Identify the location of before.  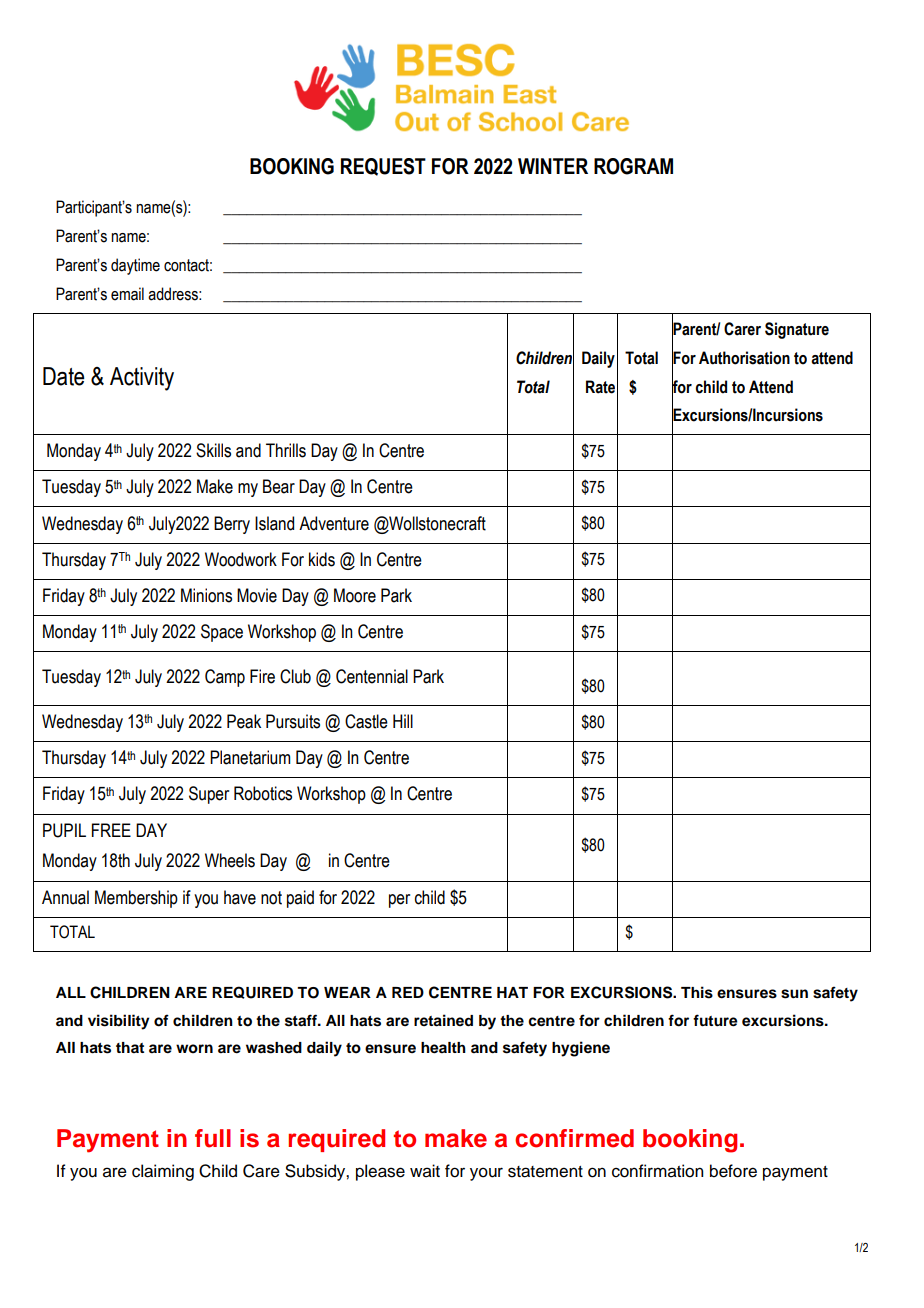
(733, 1171).
